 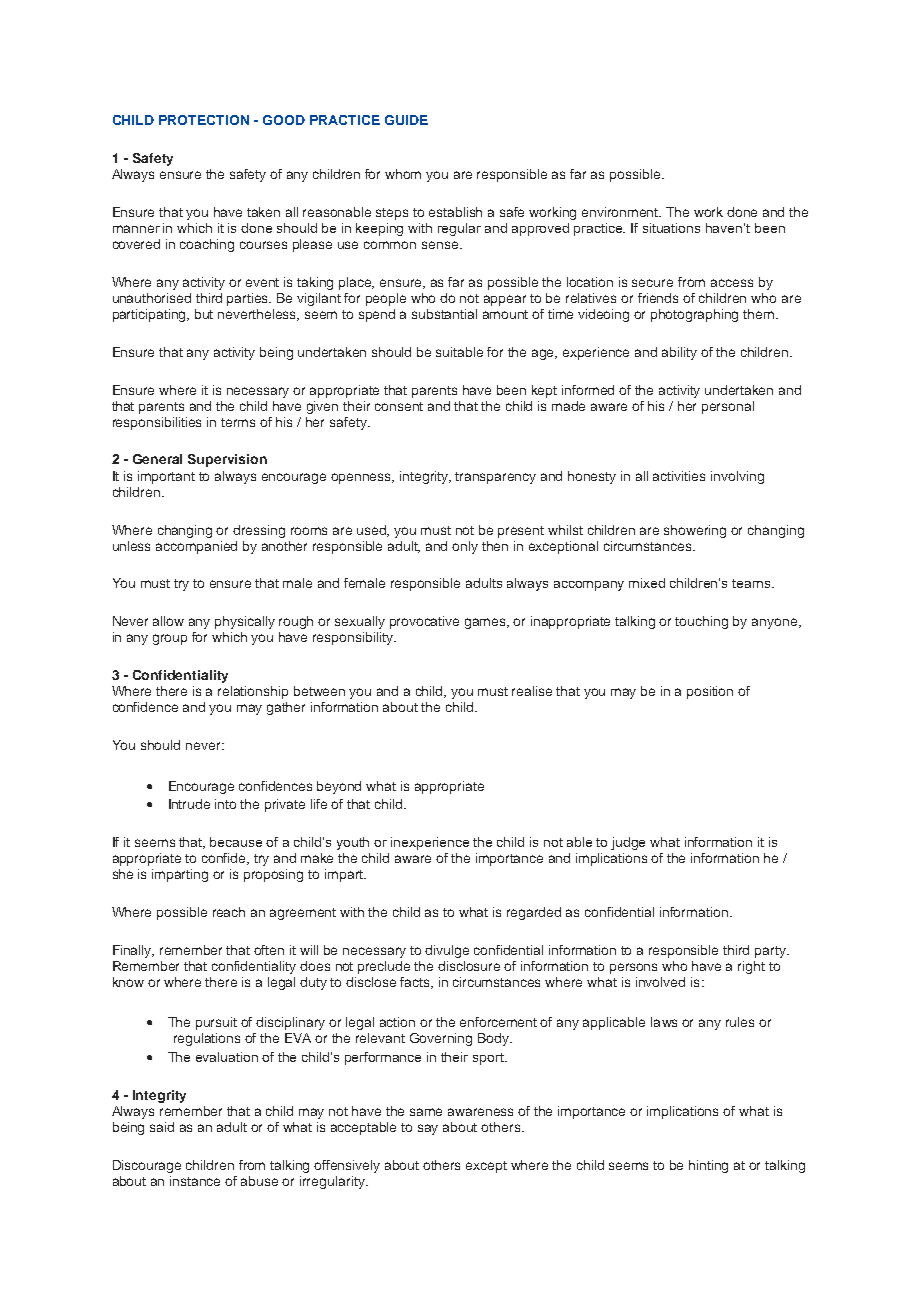 What do you see at coordinates (195, 1181) in the image?
I see `instance` at bounding box center [195, 1181].
